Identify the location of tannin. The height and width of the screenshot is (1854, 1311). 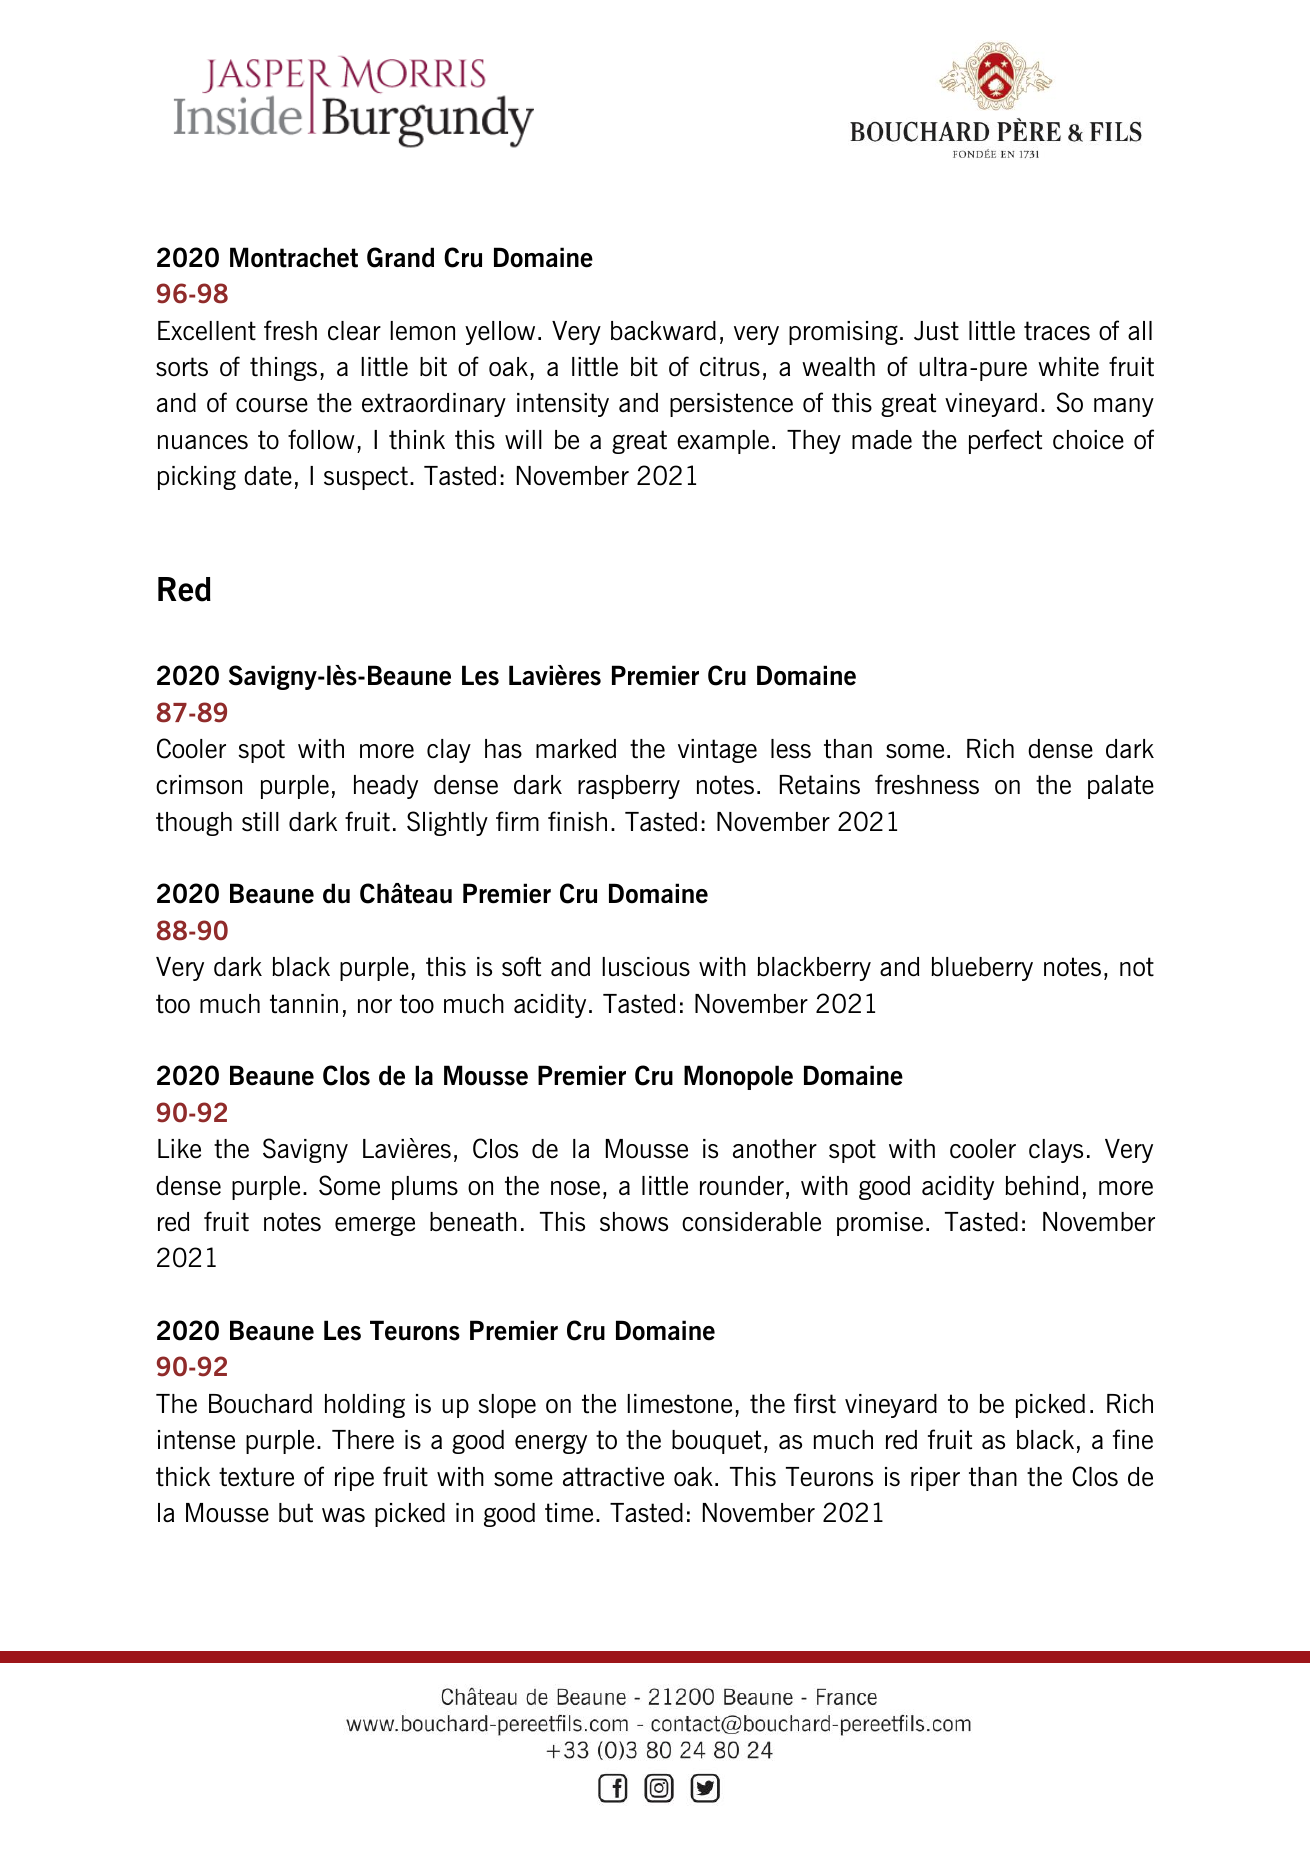
(304, 1004).
